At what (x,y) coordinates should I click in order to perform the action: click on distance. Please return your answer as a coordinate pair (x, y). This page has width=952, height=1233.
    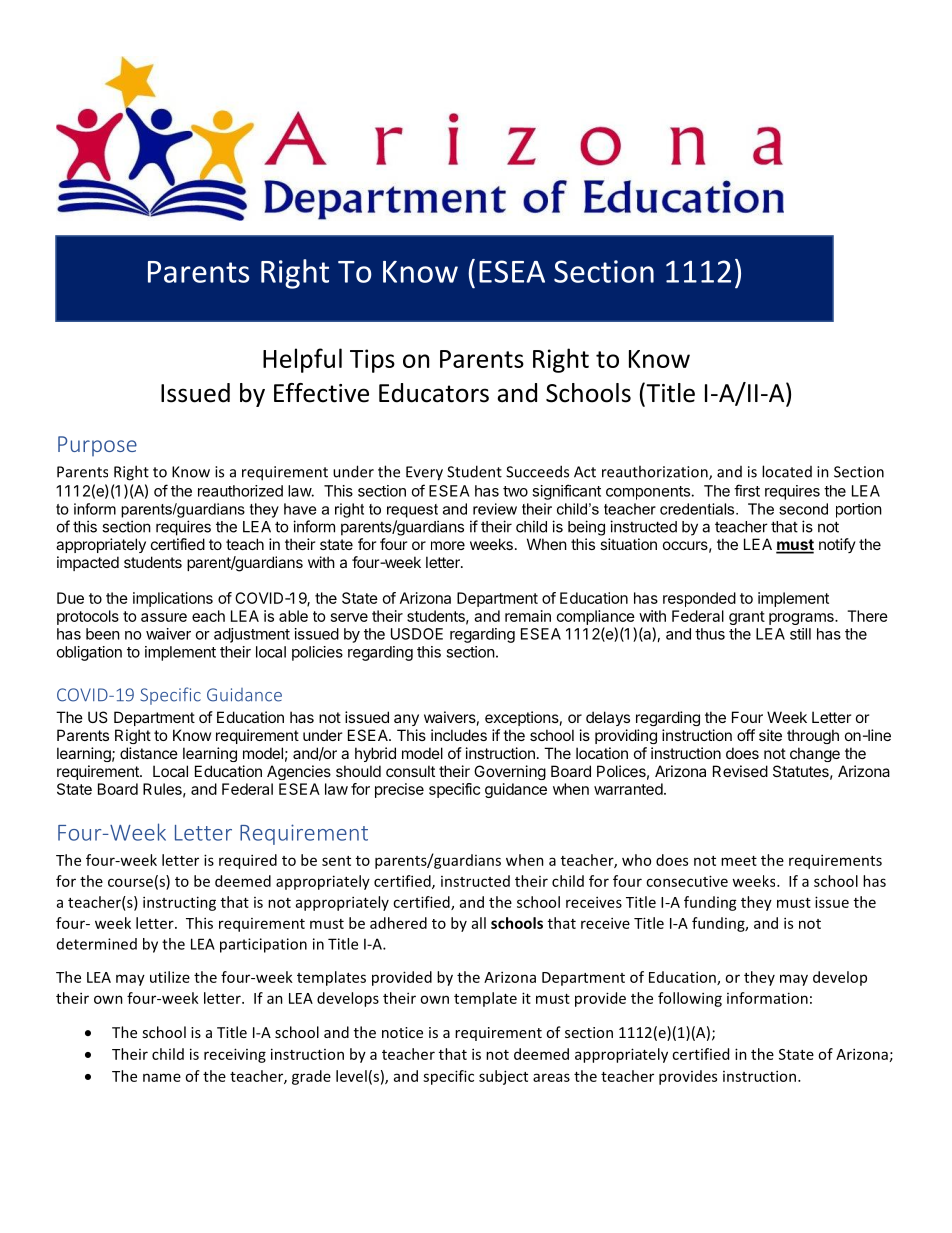
    Looking at the image, I should click on (149, 753).
